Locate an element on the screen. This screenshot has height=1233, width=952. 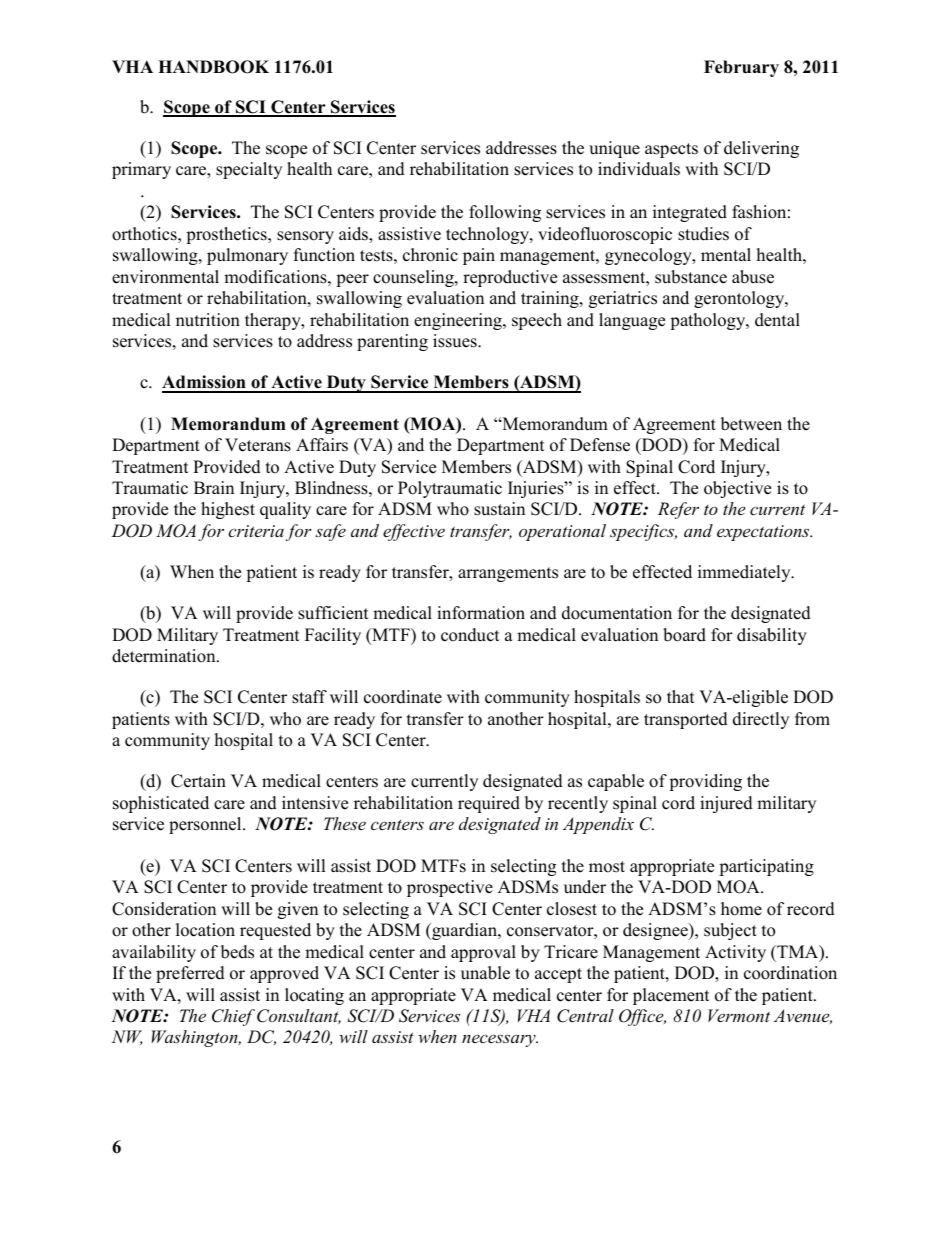
February is located at coordinates (741, 68).
